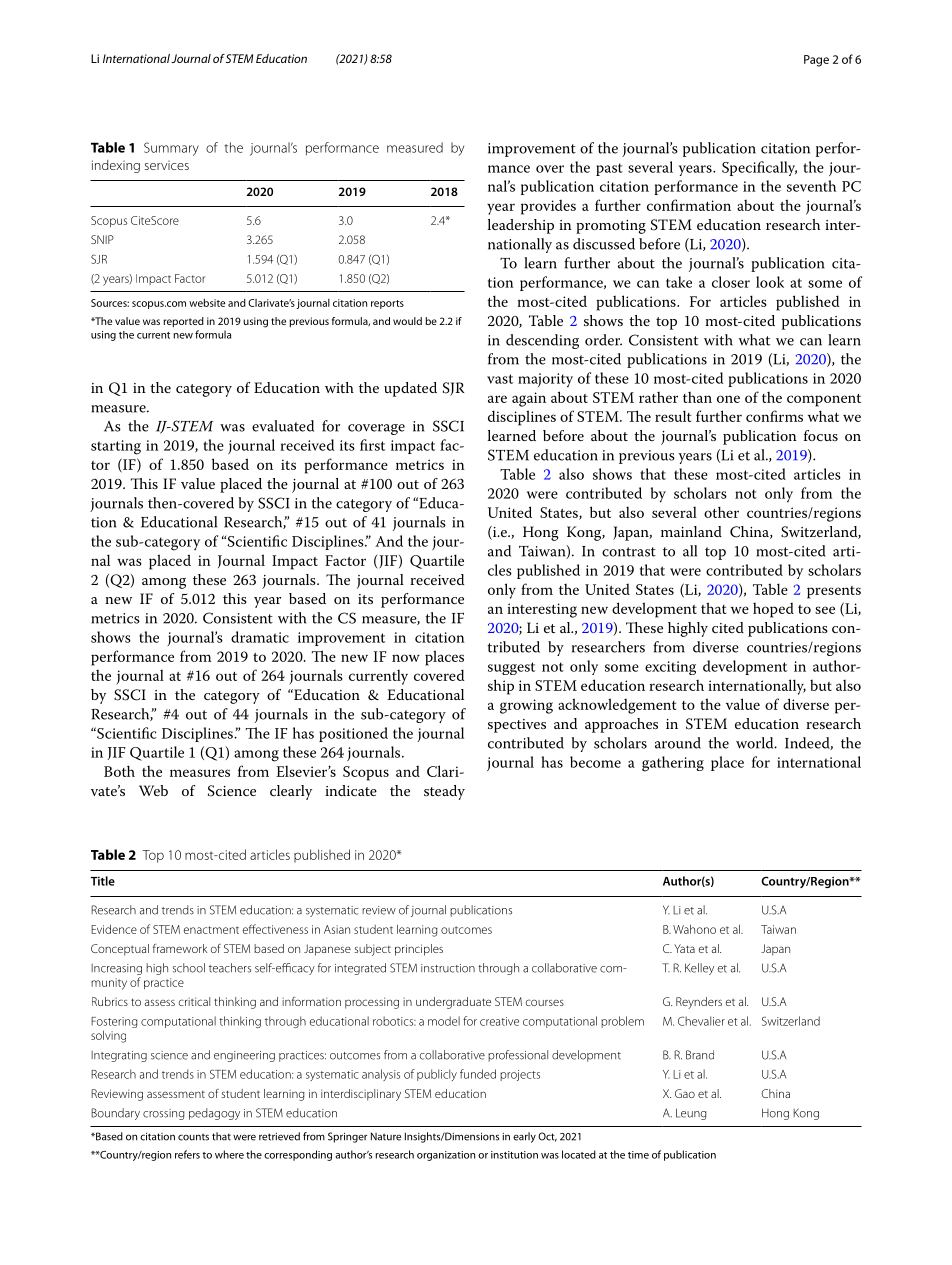 Image resolution: width=952 pixels, height=1265 pixels. I want to click on enactment, so click(211, 930).
